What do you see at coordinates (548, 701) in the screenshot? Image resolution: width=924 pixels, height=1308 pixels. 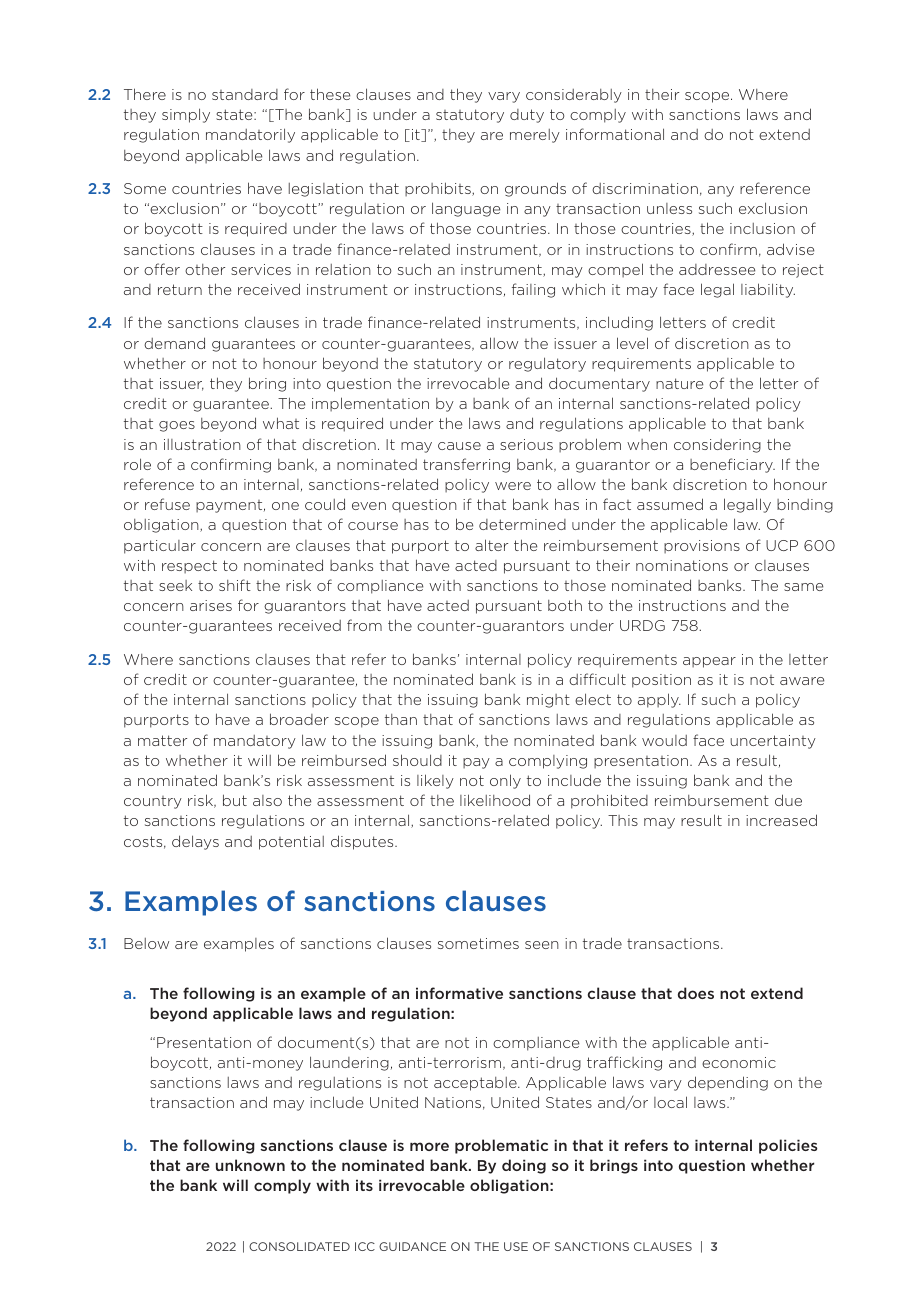 I see `might` at bounding box center [548, 701].
